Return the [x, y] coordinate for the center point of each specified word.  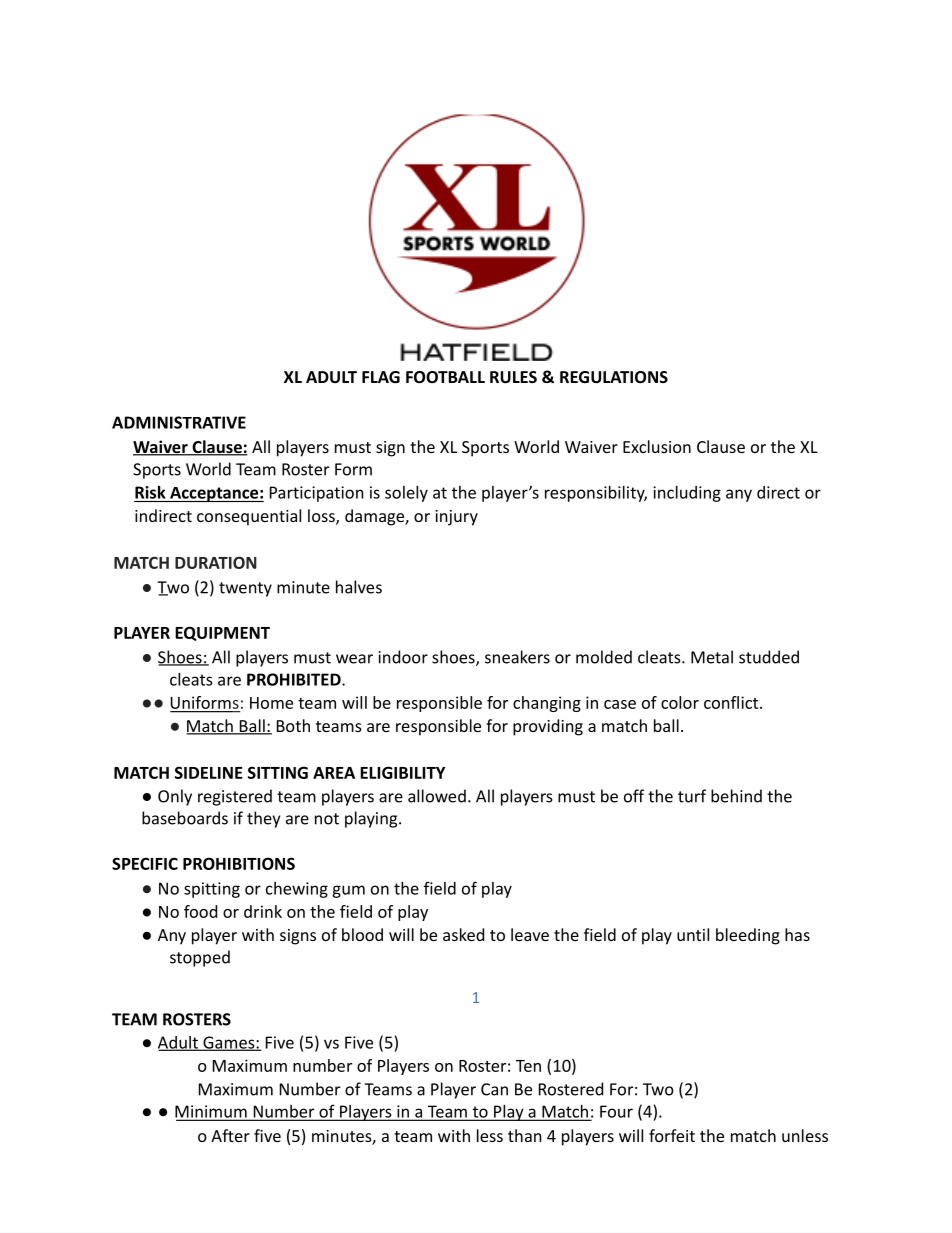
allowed [437, 796]
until [693, 934]
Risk [150, 492]
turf [692, 796]
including [687, 494]
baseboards [185, 818]
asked [463, 934]
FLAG [381, 377]
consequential [249, 517]
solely [406, 494]
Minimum [212, 1112]
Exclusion [657, 446]
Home [271, 703]
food [200, 911]
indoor [403, 657]
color [680, 702]
